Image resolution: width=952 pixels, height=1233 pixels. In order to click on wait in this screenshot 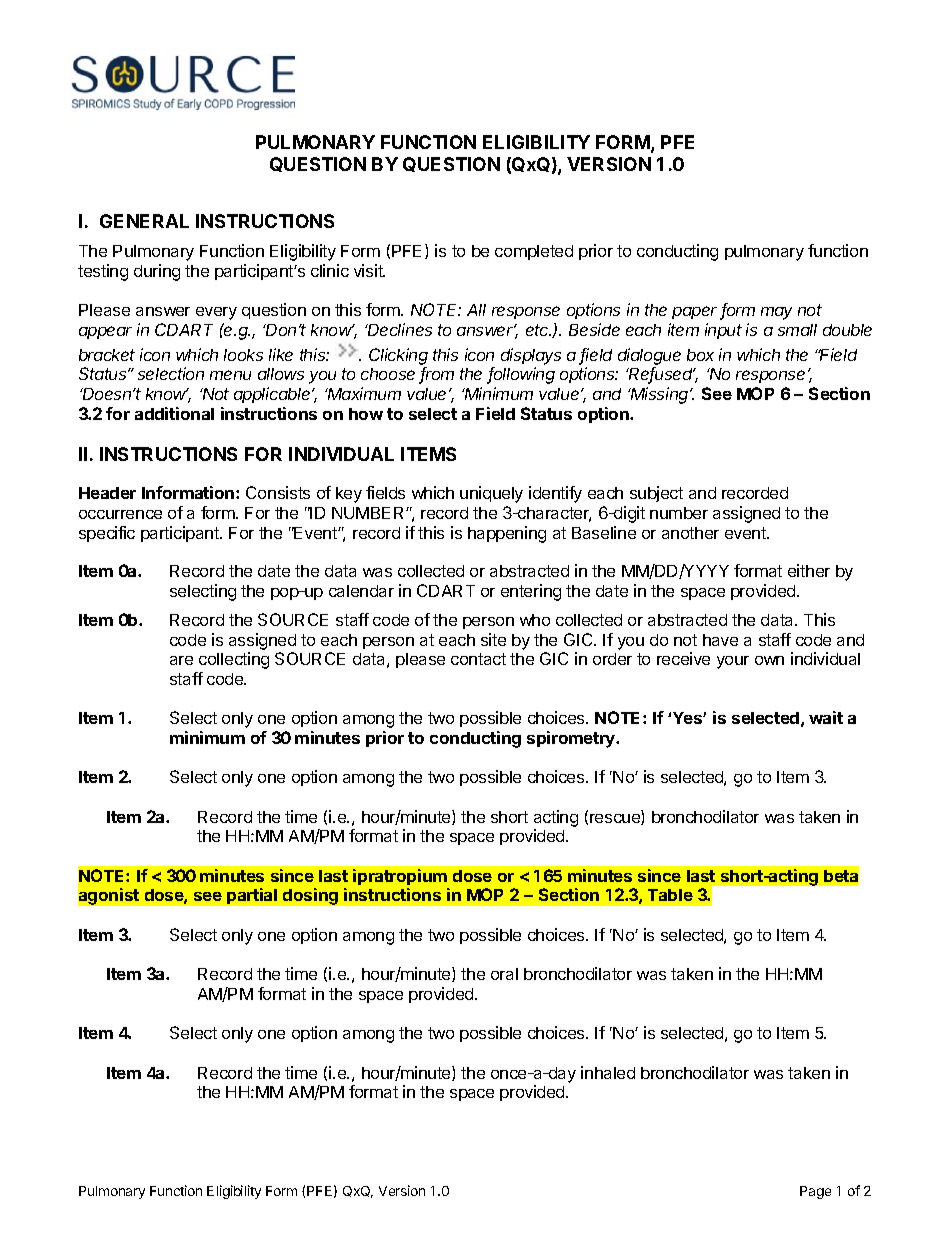, I will do `click(826, 717)`.
